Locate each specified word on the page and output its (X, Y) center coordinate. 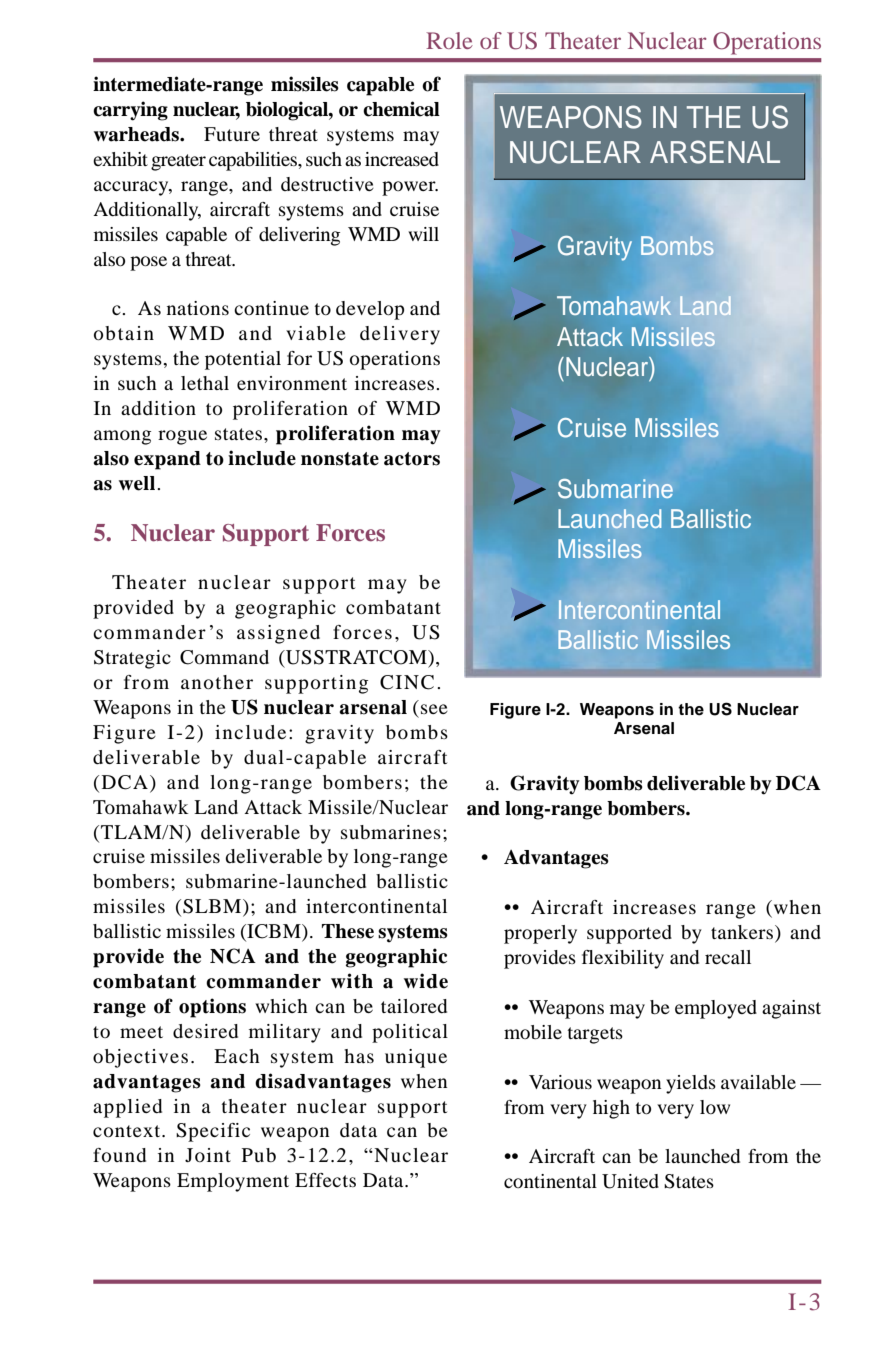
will (423, 234)
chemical (401, 109)
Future (232, 134)
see (434, 709)
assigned (278, 634)
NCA (233, 956)
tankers (743, 933)
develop (370, 310)
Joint (208, 1155)
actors (412, 459)
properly (540, 934)
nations (198, 308)
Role (449, 40)
